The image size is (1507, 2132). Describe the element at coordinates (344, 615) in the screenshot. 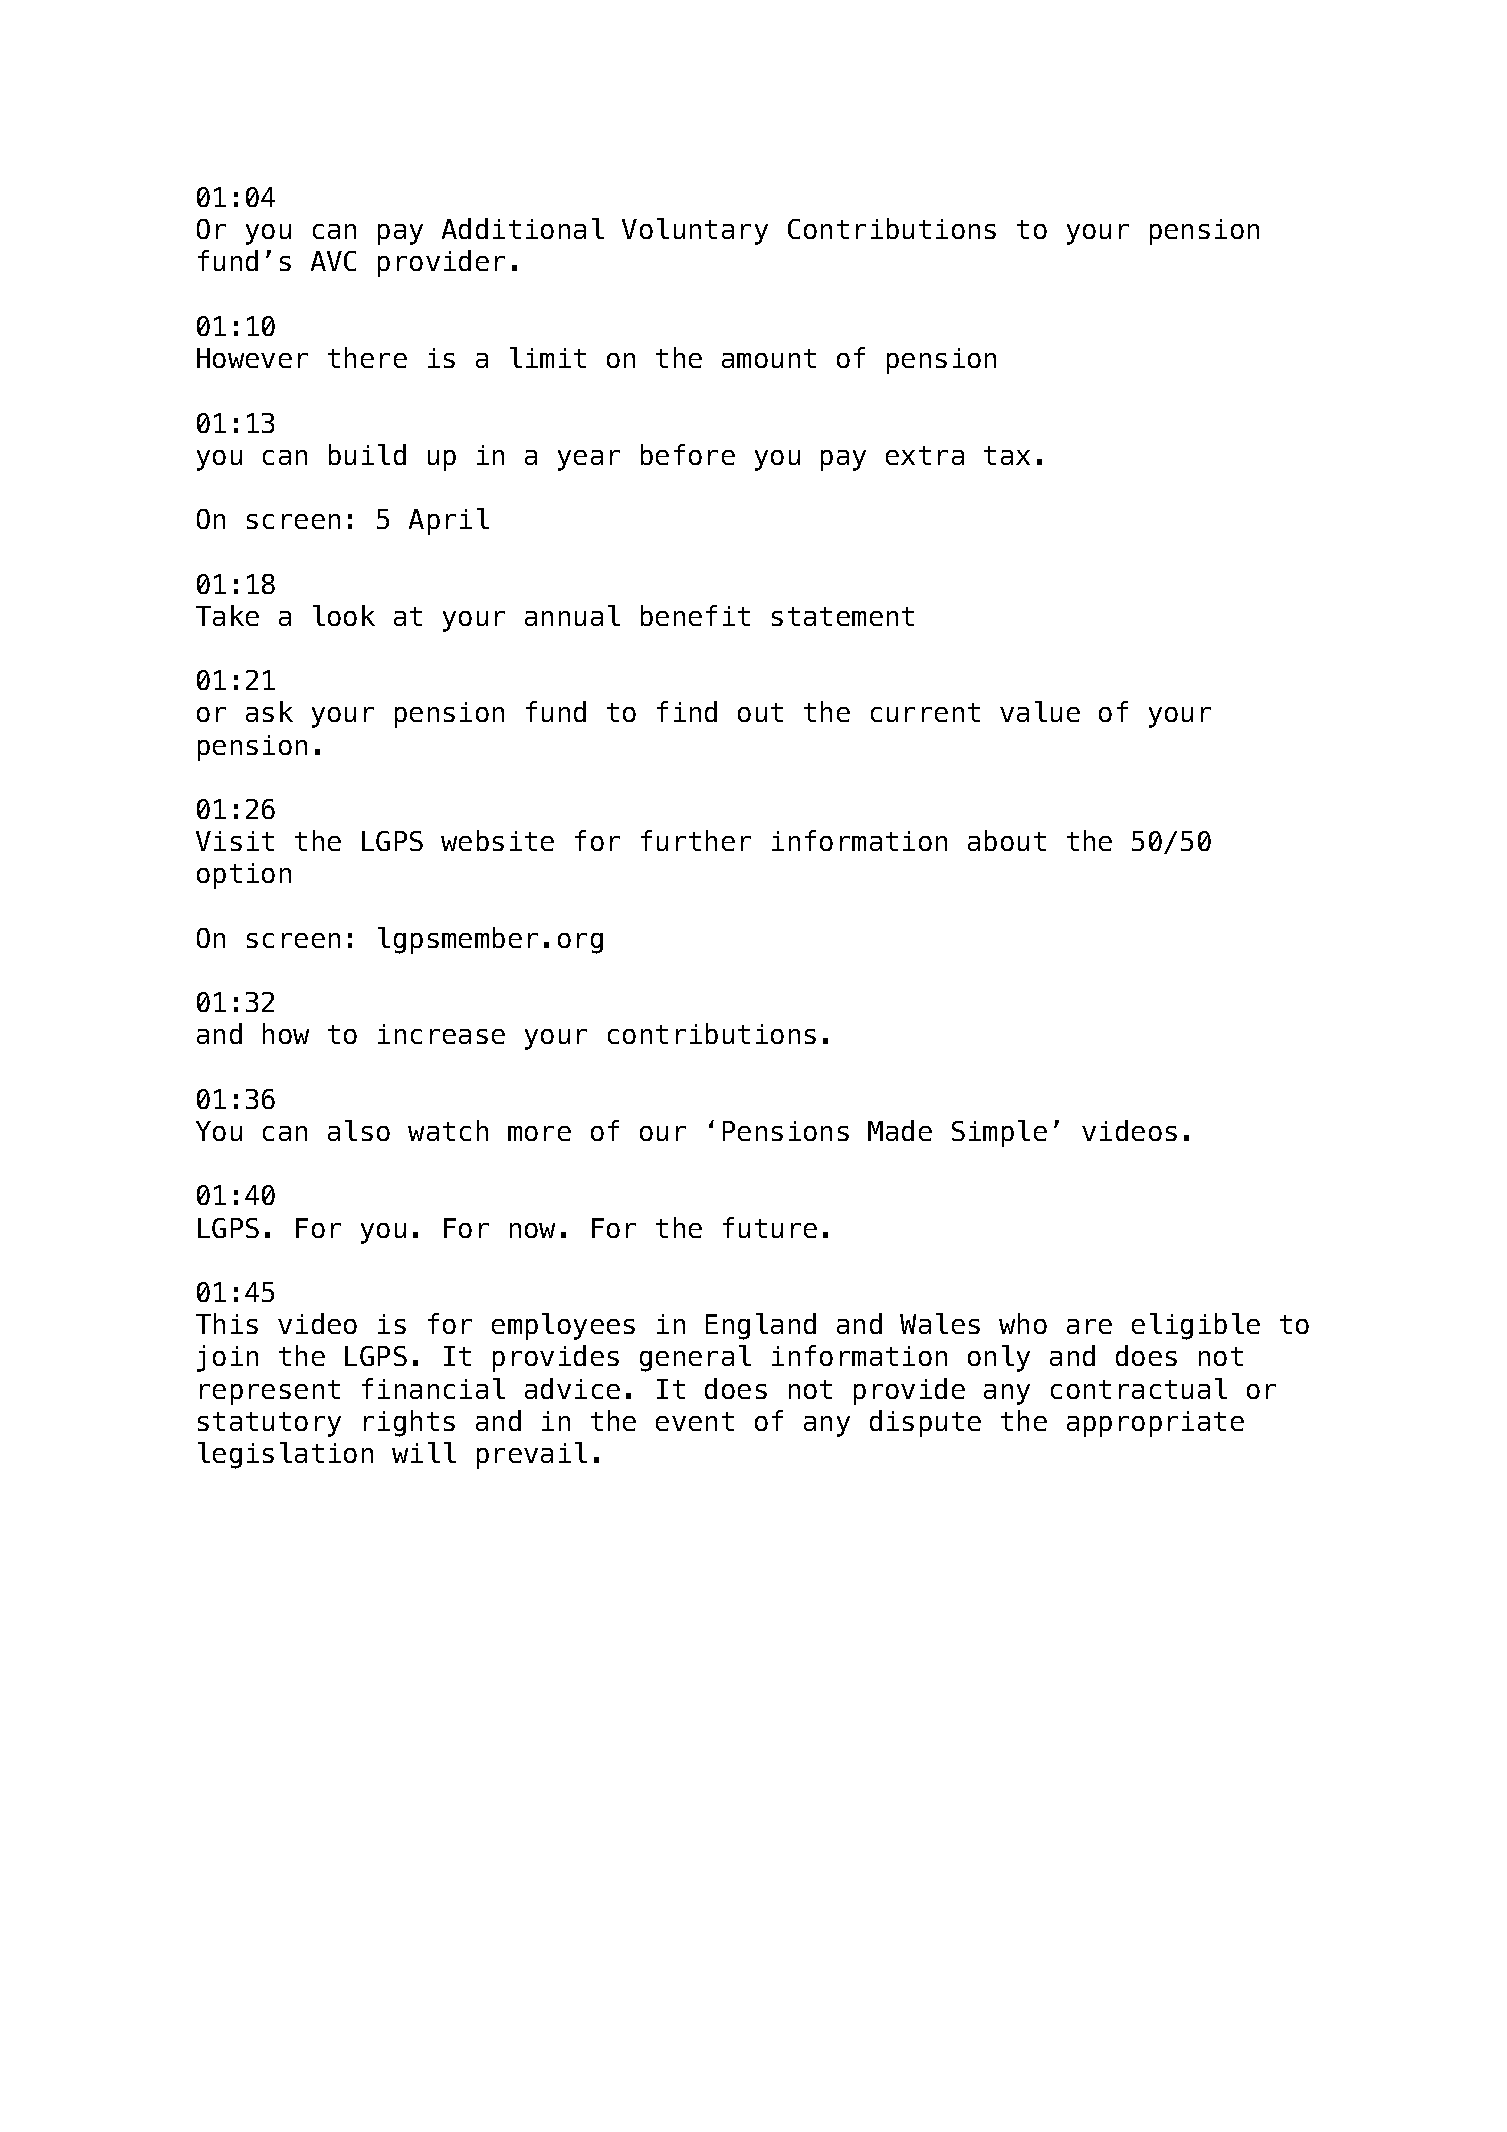

I see `look` at that location.
